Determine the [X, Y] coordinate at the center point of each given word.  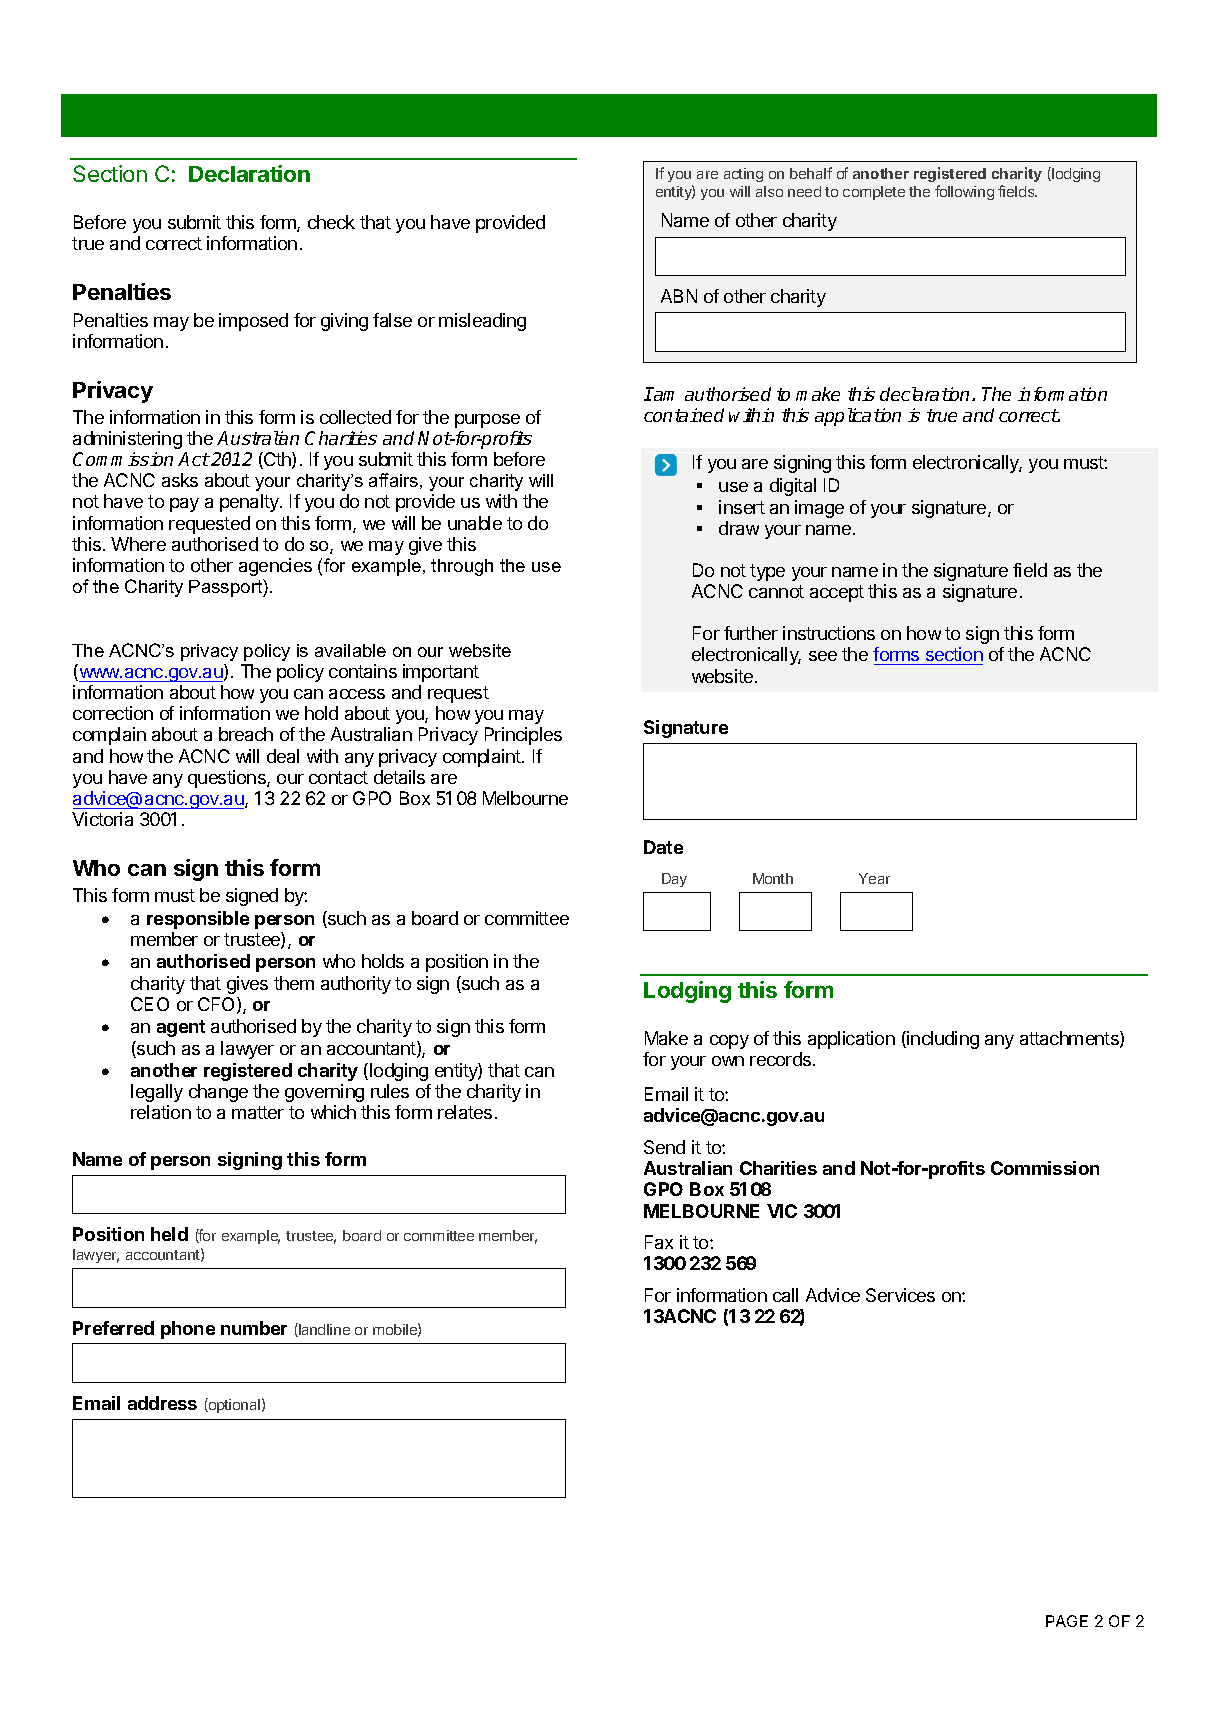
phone [188, 1330]
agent [181, 1028]
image [819, 509]
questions [228, 779]
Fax [659, 1242]
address [162, 1403]
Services [900, 1295]
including [942, 1040]
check [331, 222]
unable [475, 523]
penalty [250, 503]
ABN [679, 296]
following [964, 192]
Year [874, 878]
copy [729, 1042]
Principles [523, 736]
